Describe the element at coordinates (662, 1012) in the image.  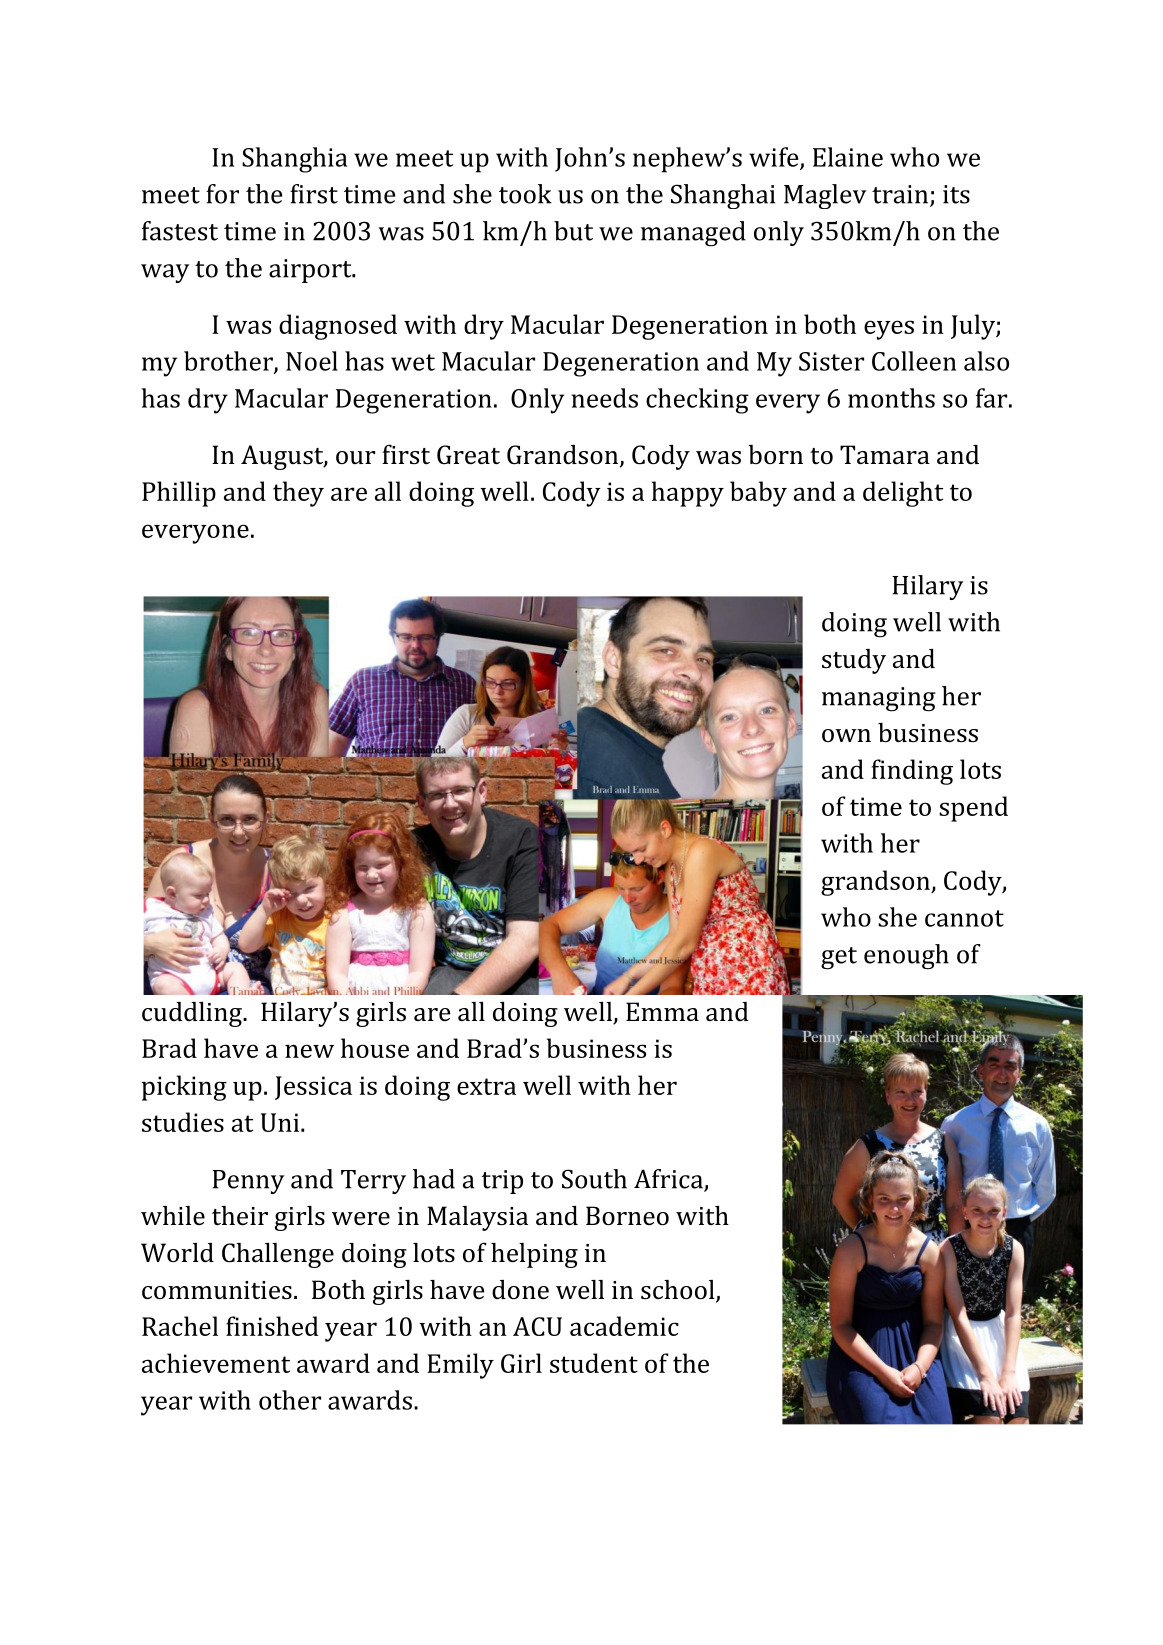
I see `Emma` at that location.
